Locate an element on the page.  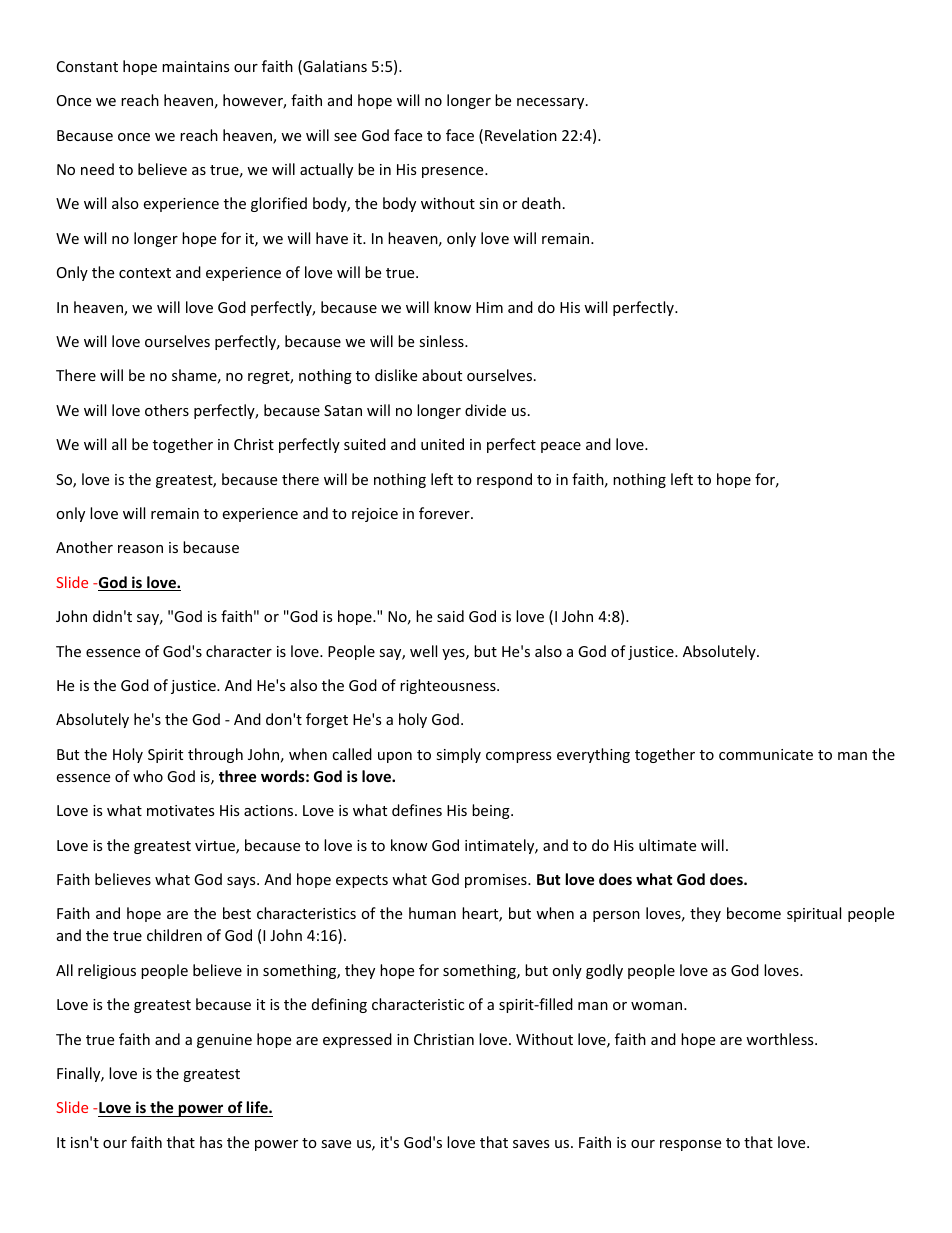
maintains is located at coordinates (195, 66).
